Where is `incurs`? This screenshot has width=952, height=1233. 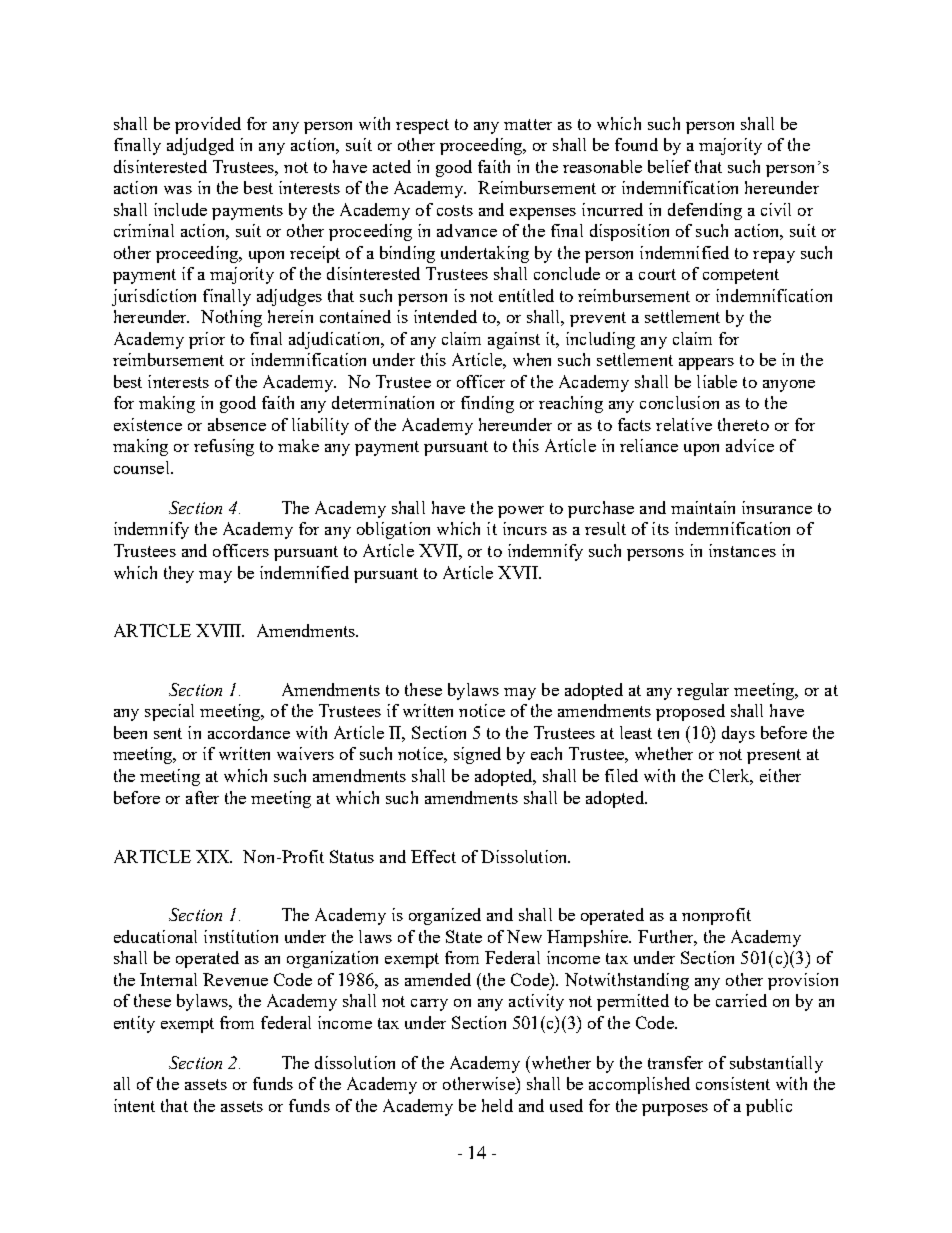
incurs is located at coordinates (525, 528).
